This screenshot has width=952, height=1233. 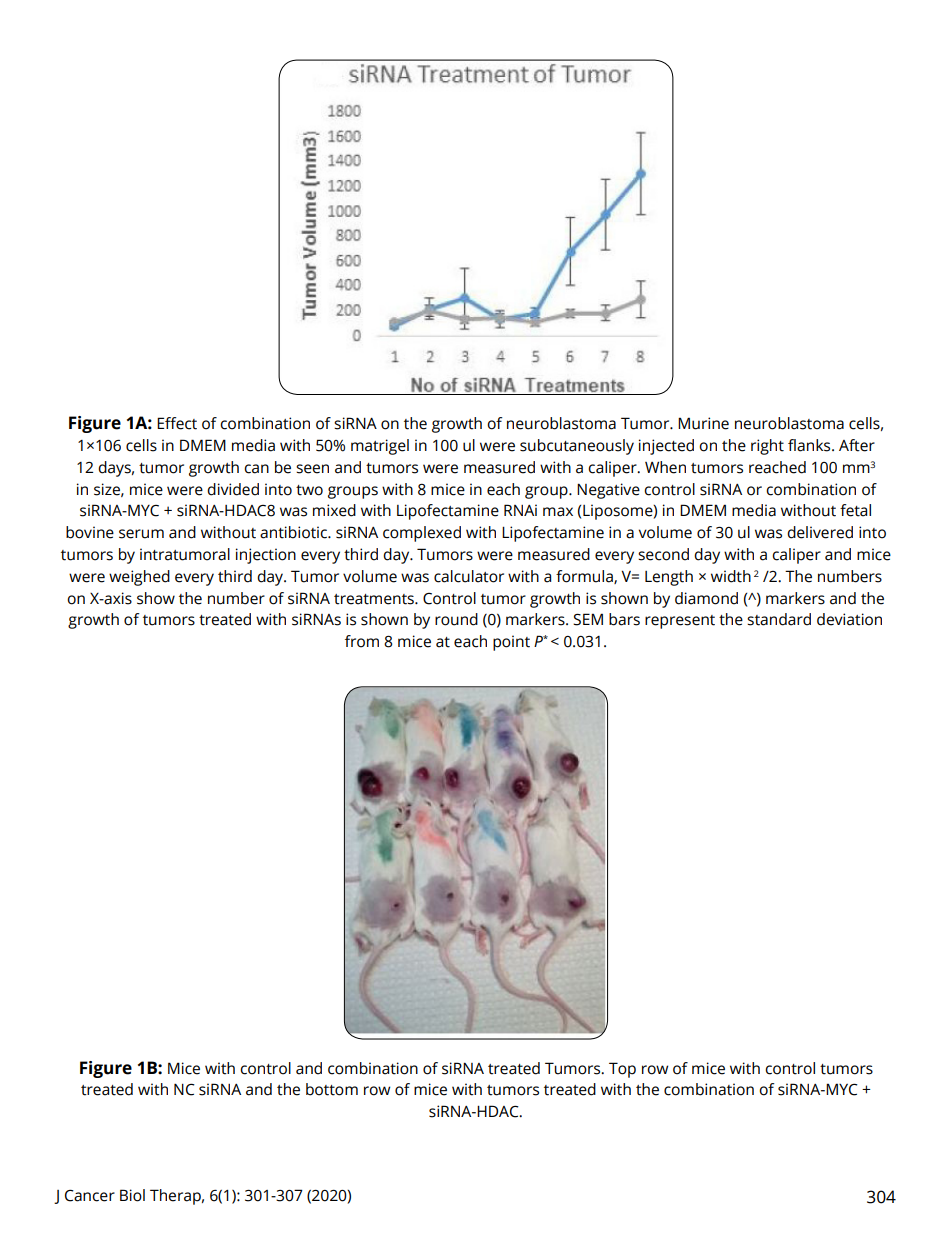 What do you see at coordinates (362, 641) in the screenshot?
I see `from` at bounding box center [362, 641].
